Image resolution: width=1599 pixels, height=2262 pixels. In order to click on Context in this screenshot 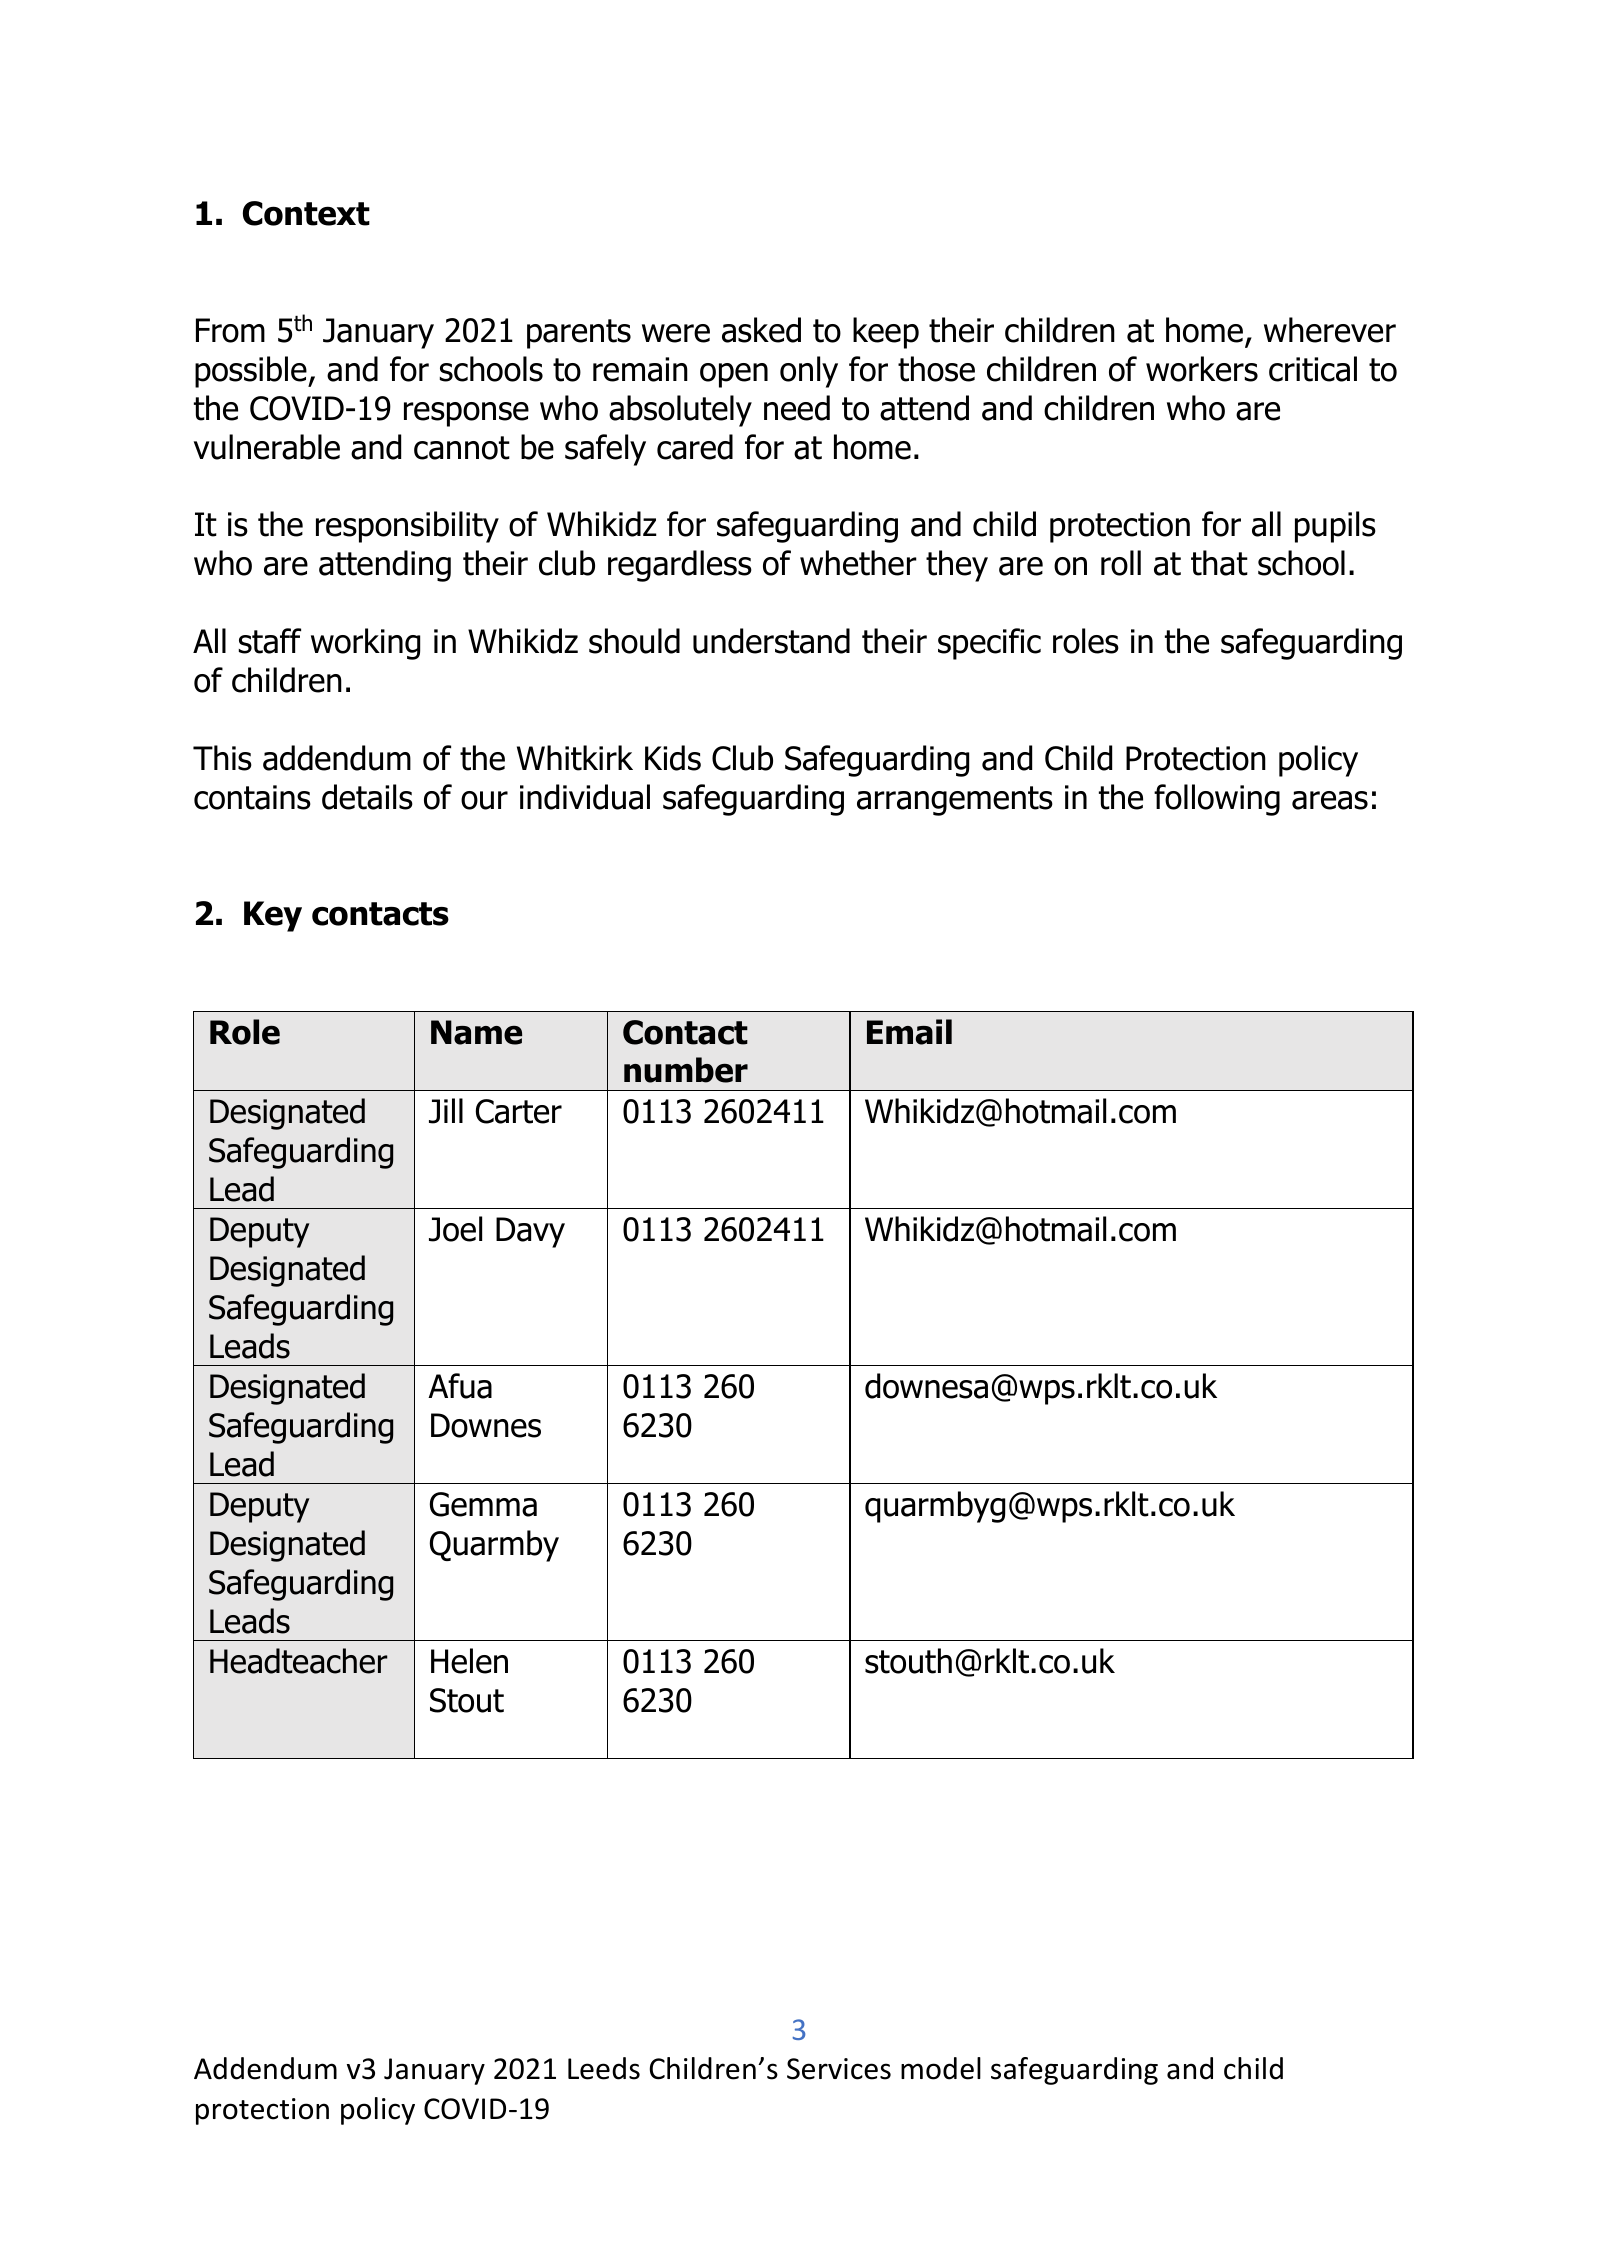, I will do `click(306, 213)`.
